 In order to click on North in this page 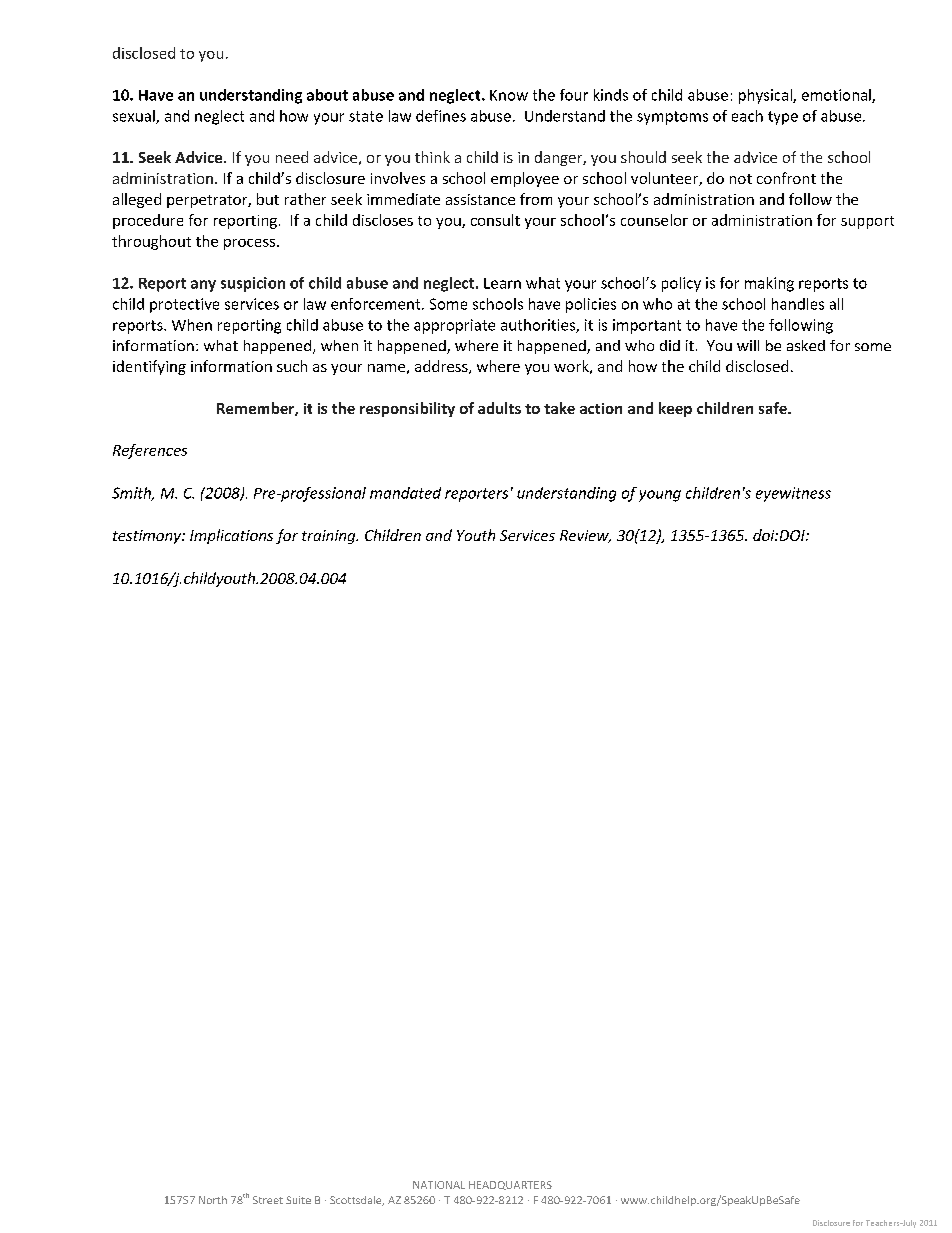, I will do `click(213, 1200)`.
